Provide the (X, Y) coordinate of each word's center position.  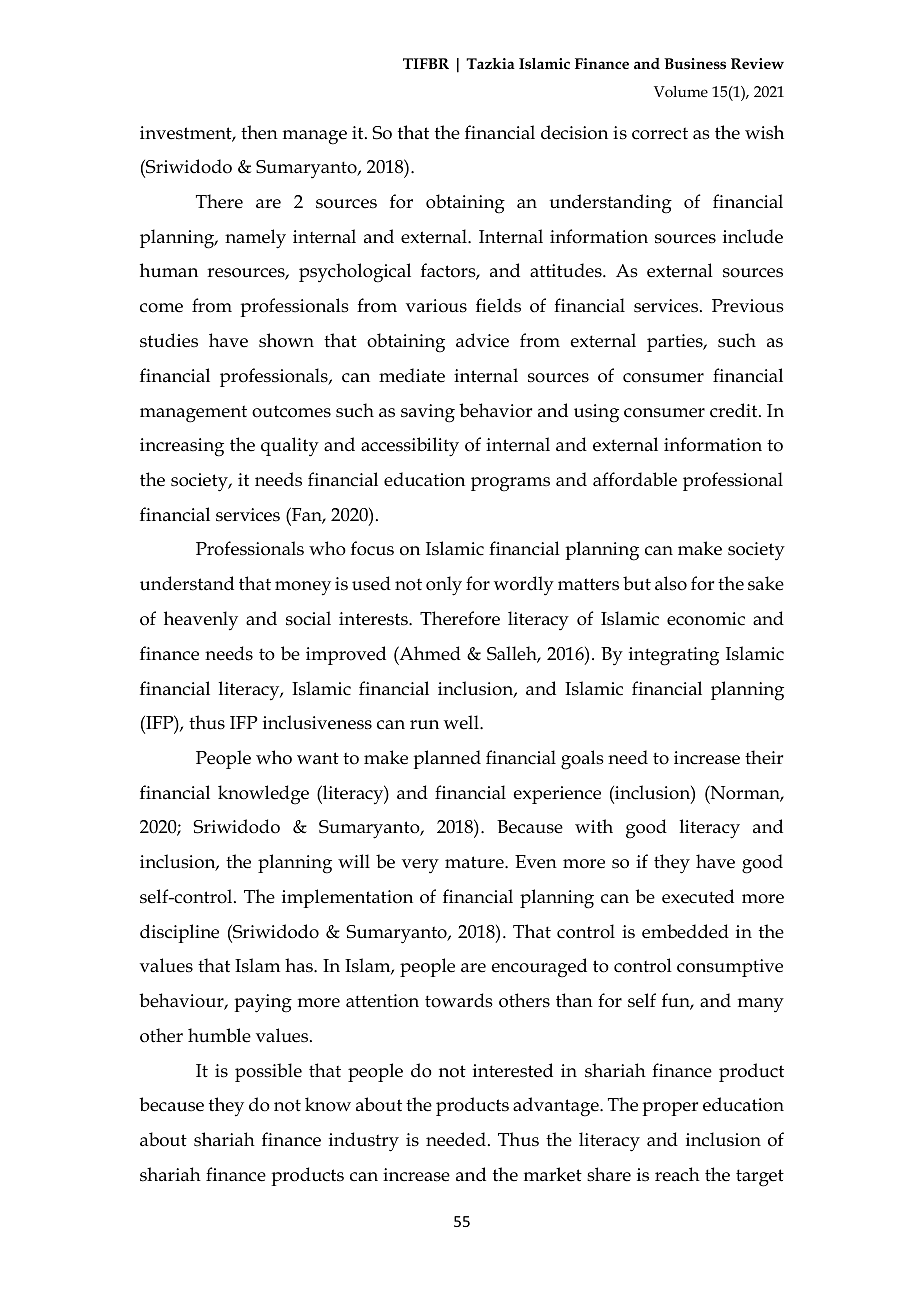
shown (286, 340)
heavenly (201, 621)
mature (475, 862)
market (553, 1174)
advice (482, 340)
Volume (681, 91)
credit (735, 410)
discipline (179, 933)
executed (698, 896)
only (444, 586)
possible (268, 1072)
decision (574, 132)
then (259, 132)
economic (706, 619)
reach (677, 1174)
